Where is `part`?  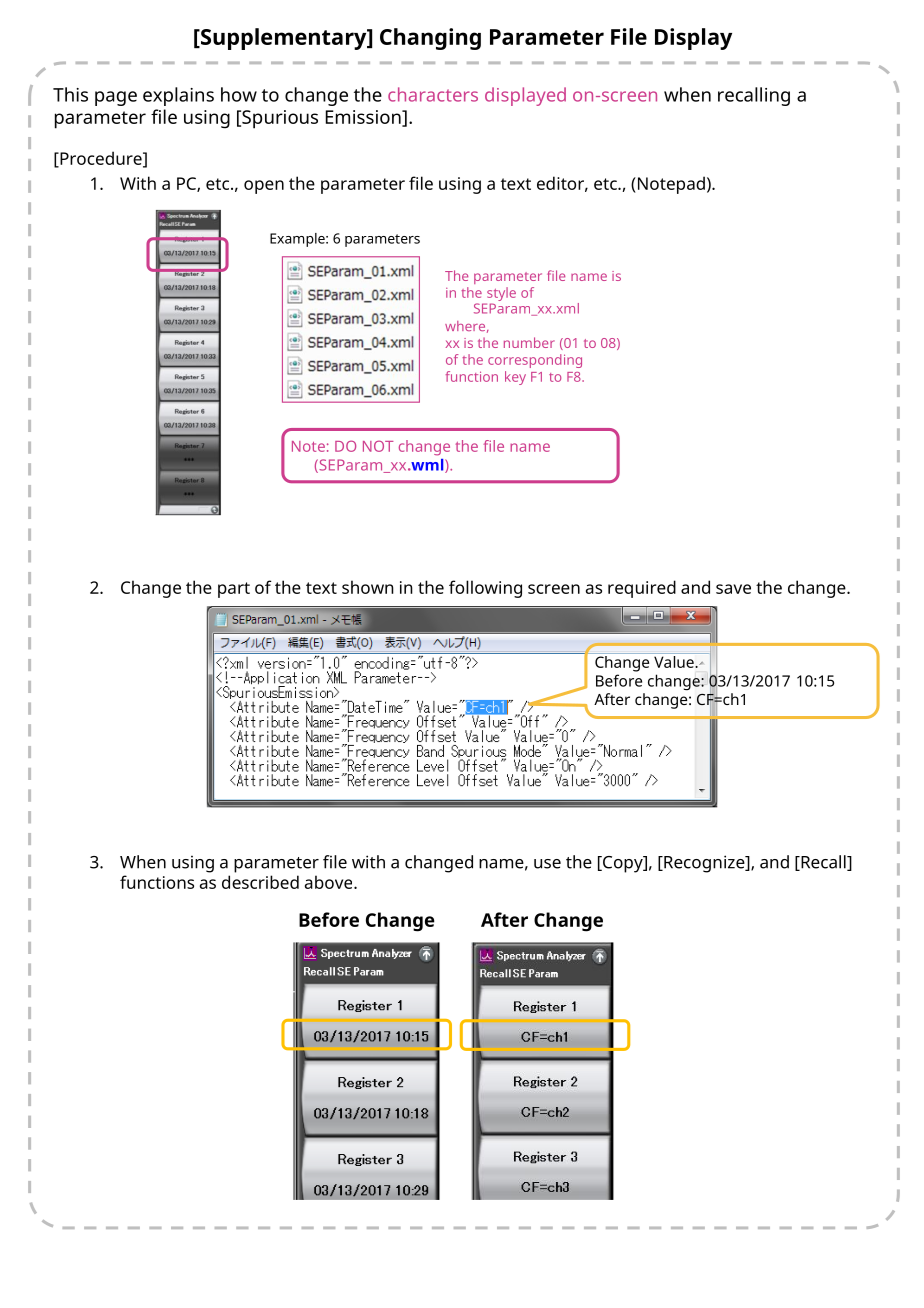
part is located at coordinates (234, 590).
